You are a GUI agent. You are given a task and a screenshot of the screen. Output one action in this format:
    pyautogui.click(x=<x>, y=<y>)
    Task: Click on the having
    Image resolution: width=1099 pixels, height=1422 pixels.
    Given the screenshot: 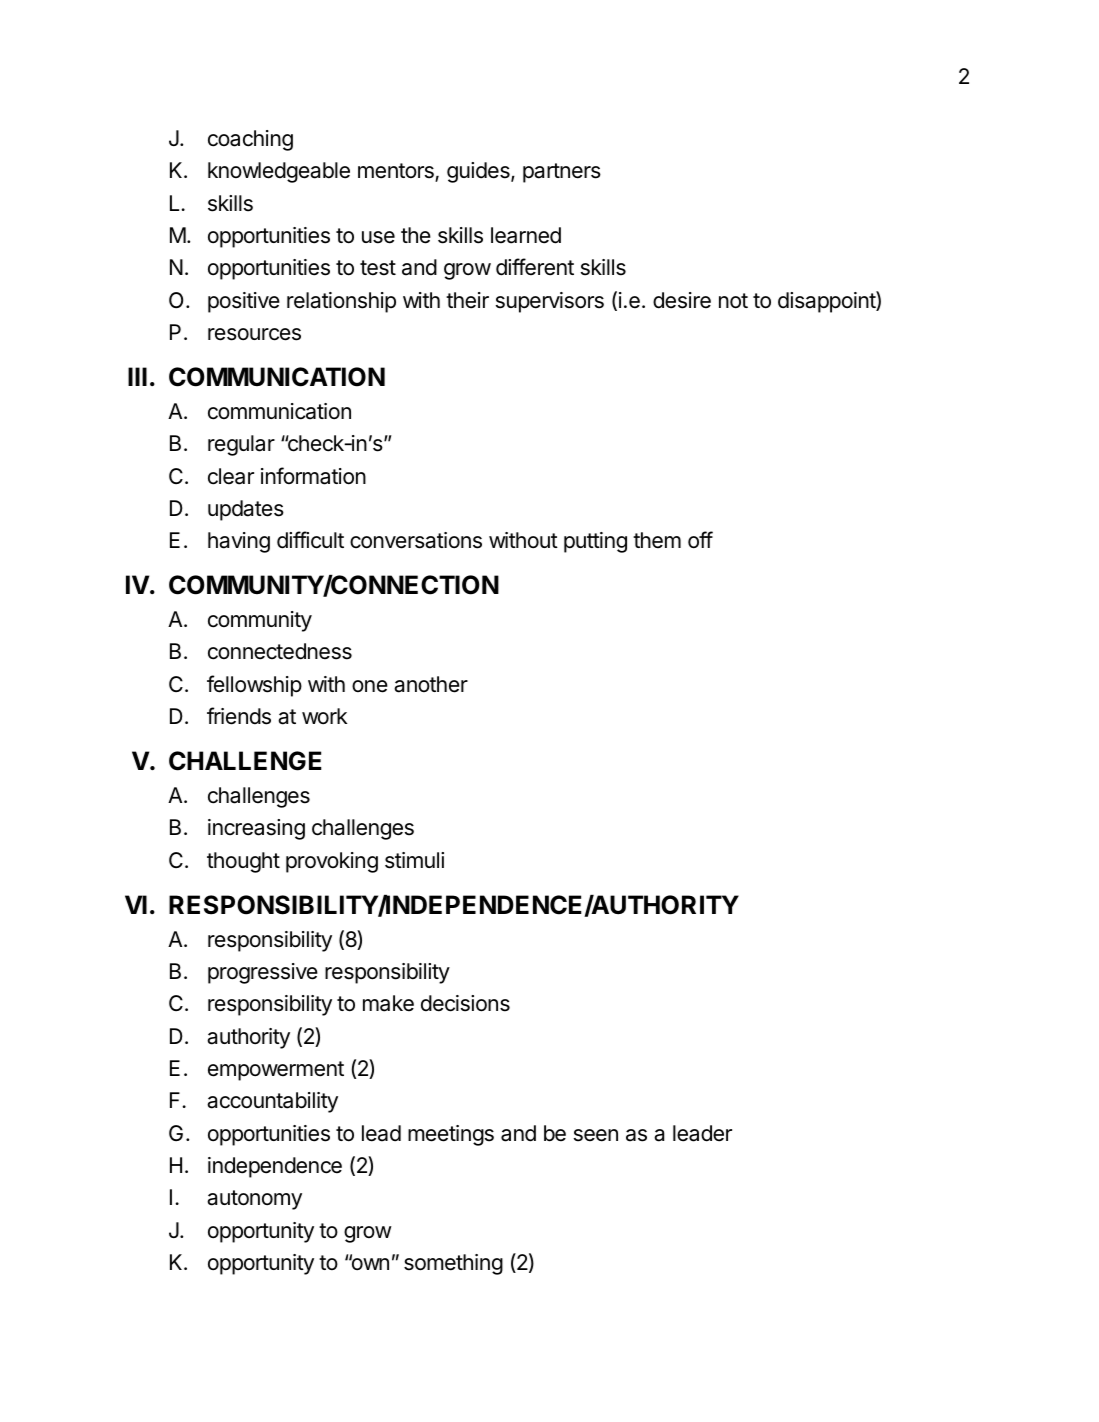 What is the action you would take?
    pyautogui.click(x=239, y=542)
